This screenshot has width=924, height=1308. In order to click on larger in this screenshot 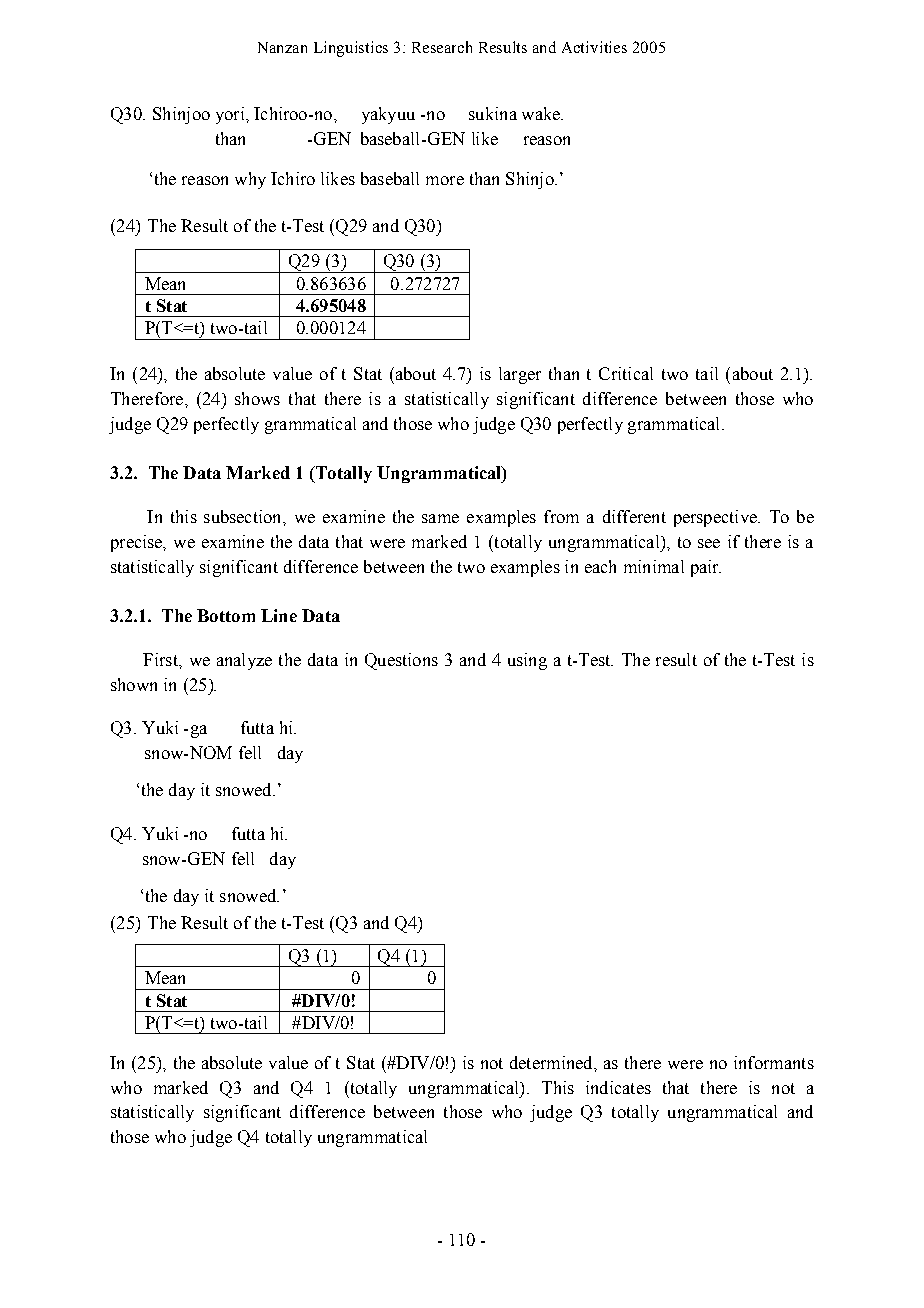, I will do `click(520, 375)`.
